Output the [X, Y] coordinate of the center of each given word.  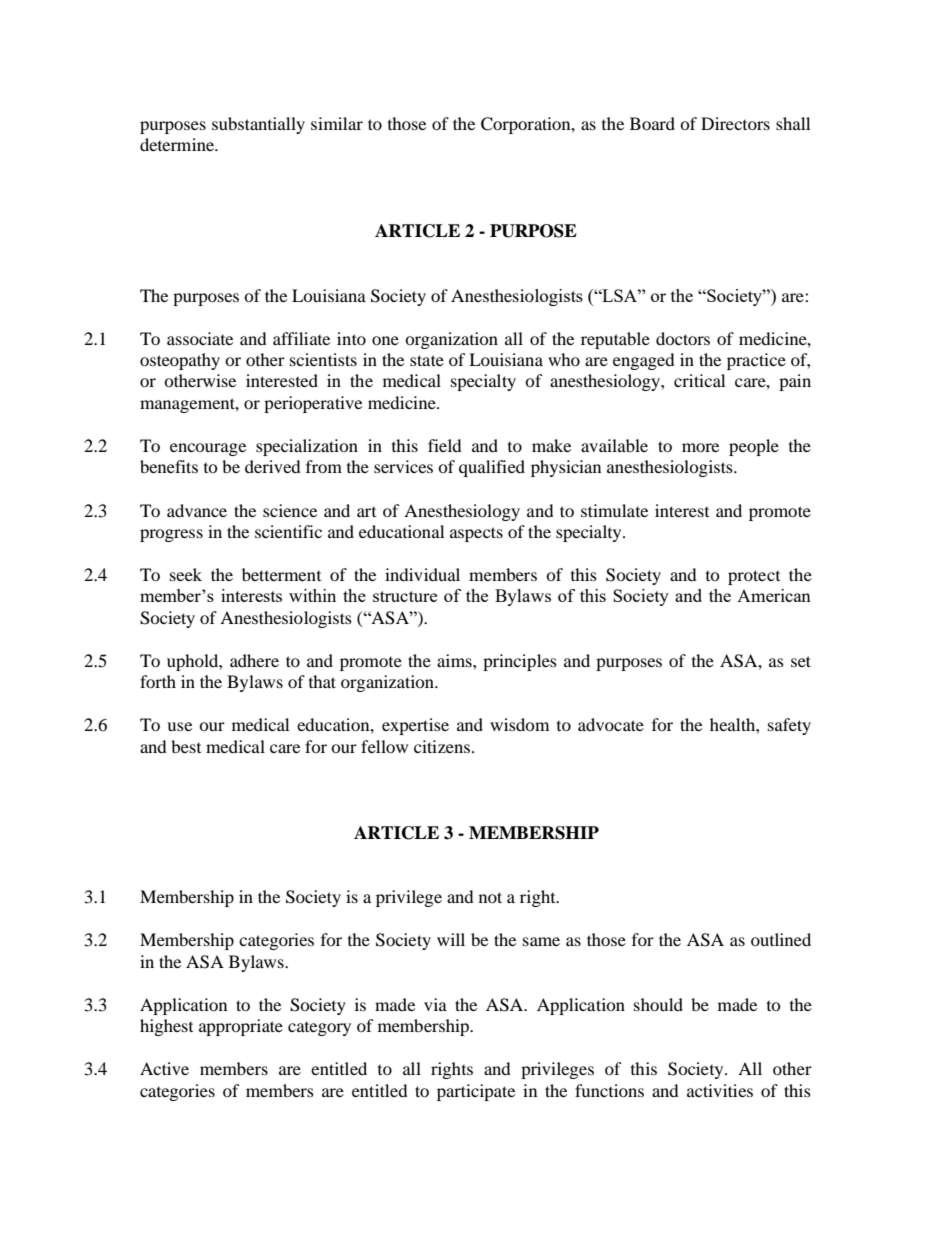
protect [754, 577]
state [427, 360]
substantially [258, 125]
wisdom [519, 724]
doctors [683, 338]
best [186, 746]
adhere [254, 660]
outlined [781, 939]
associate [200, 338]
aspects [476, 534]
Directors [735, 123]
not [490, 897]
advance [197, 510]
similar [337, 123]
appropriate [241, 1027]
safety [789, 726]
